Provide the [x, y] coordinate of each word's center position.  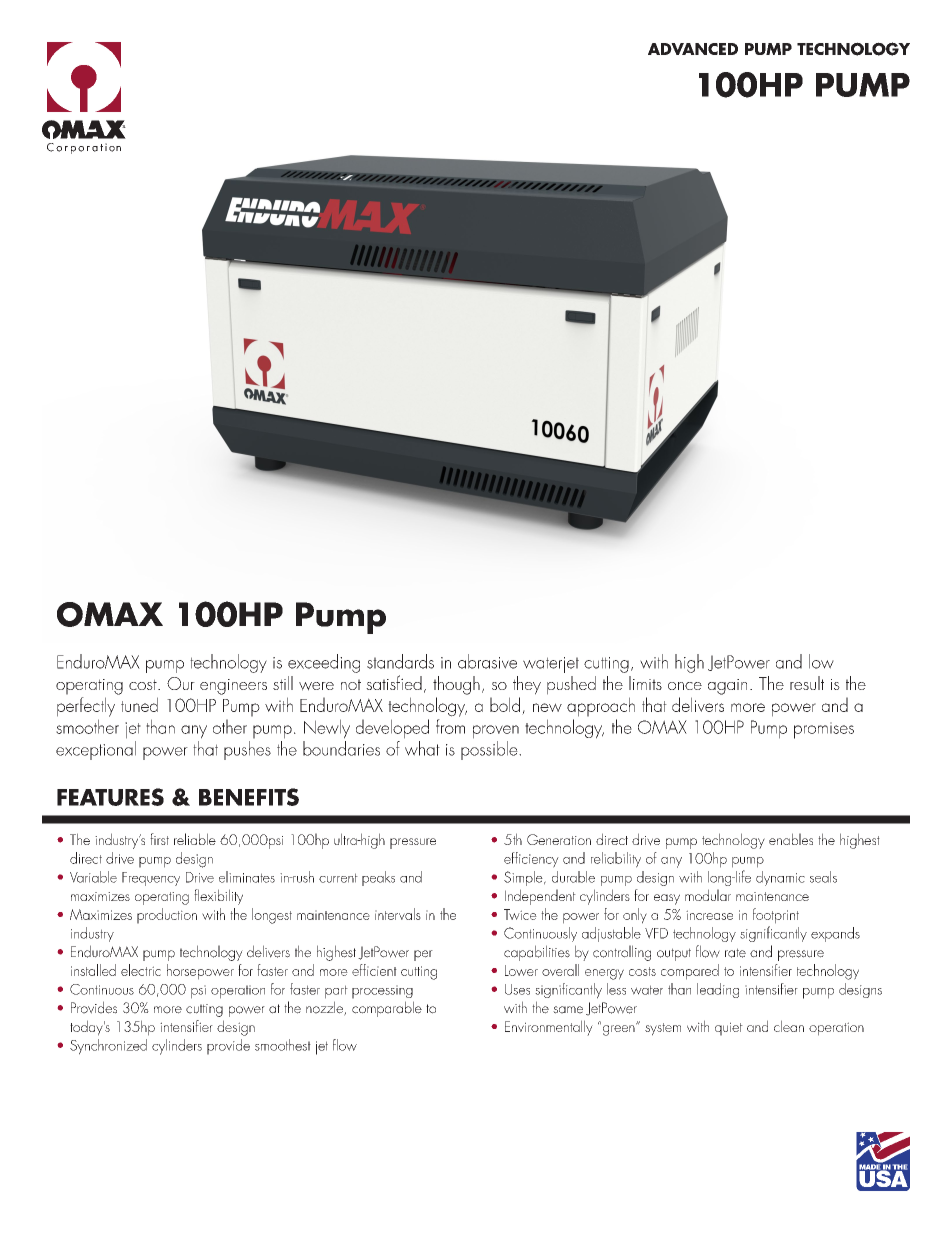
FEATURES [110, 797]
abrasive [487, 661]
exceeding [324, 663]
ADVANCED [693, 49]
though [456, 685]
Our [181, 683]
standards [400, 661]
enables [791, 839]
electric [141, 970]
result [807, 683]
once [685, 686]
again [727, 687]
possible [490, 750]
